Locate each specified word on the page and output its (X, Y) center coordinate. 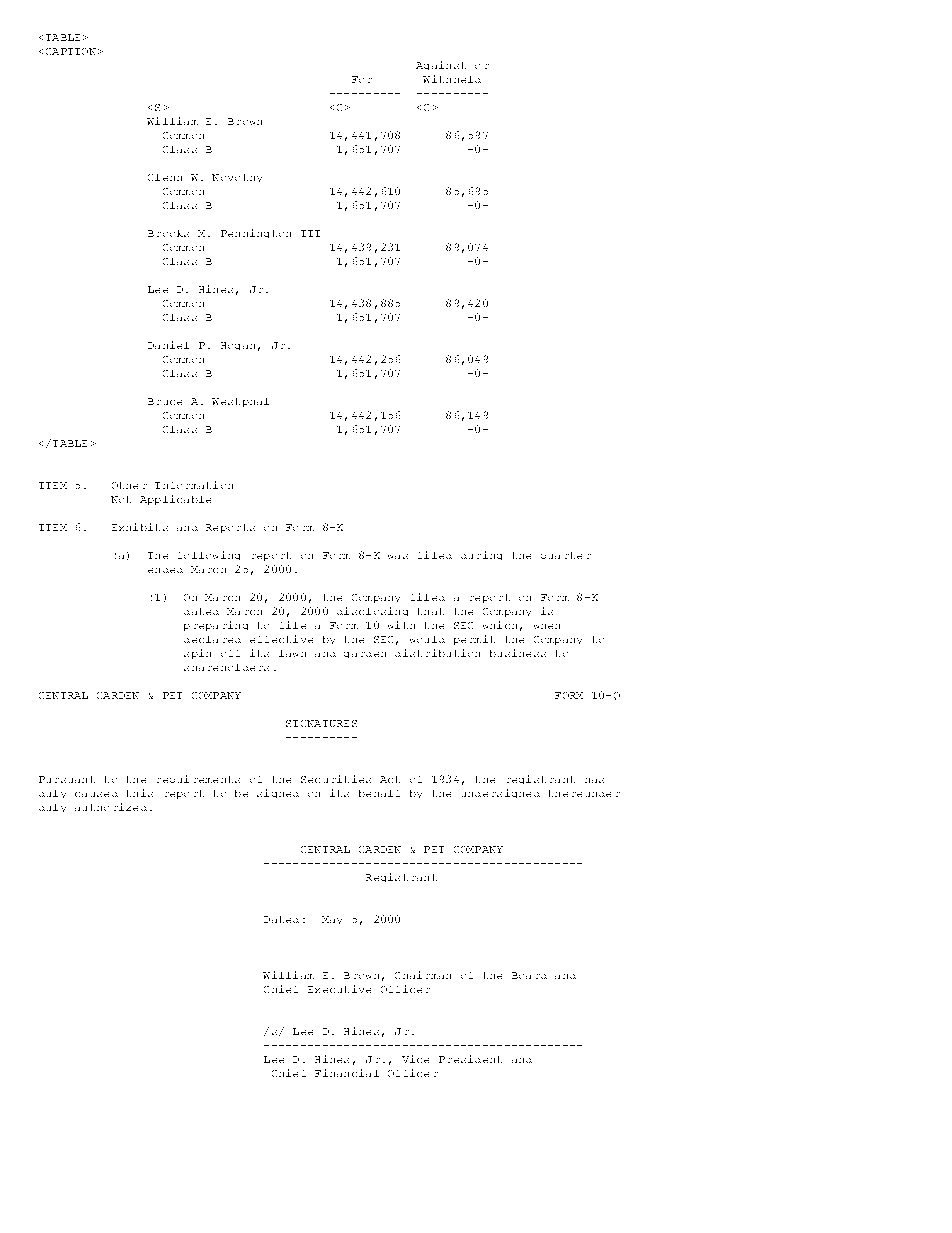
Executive (339, 989)
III (310, 233)
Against (441, 65)
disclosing (372, 611)
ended (165, 570)
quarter (566, 555)
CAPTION (71, 51)
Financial (347, 1073)
